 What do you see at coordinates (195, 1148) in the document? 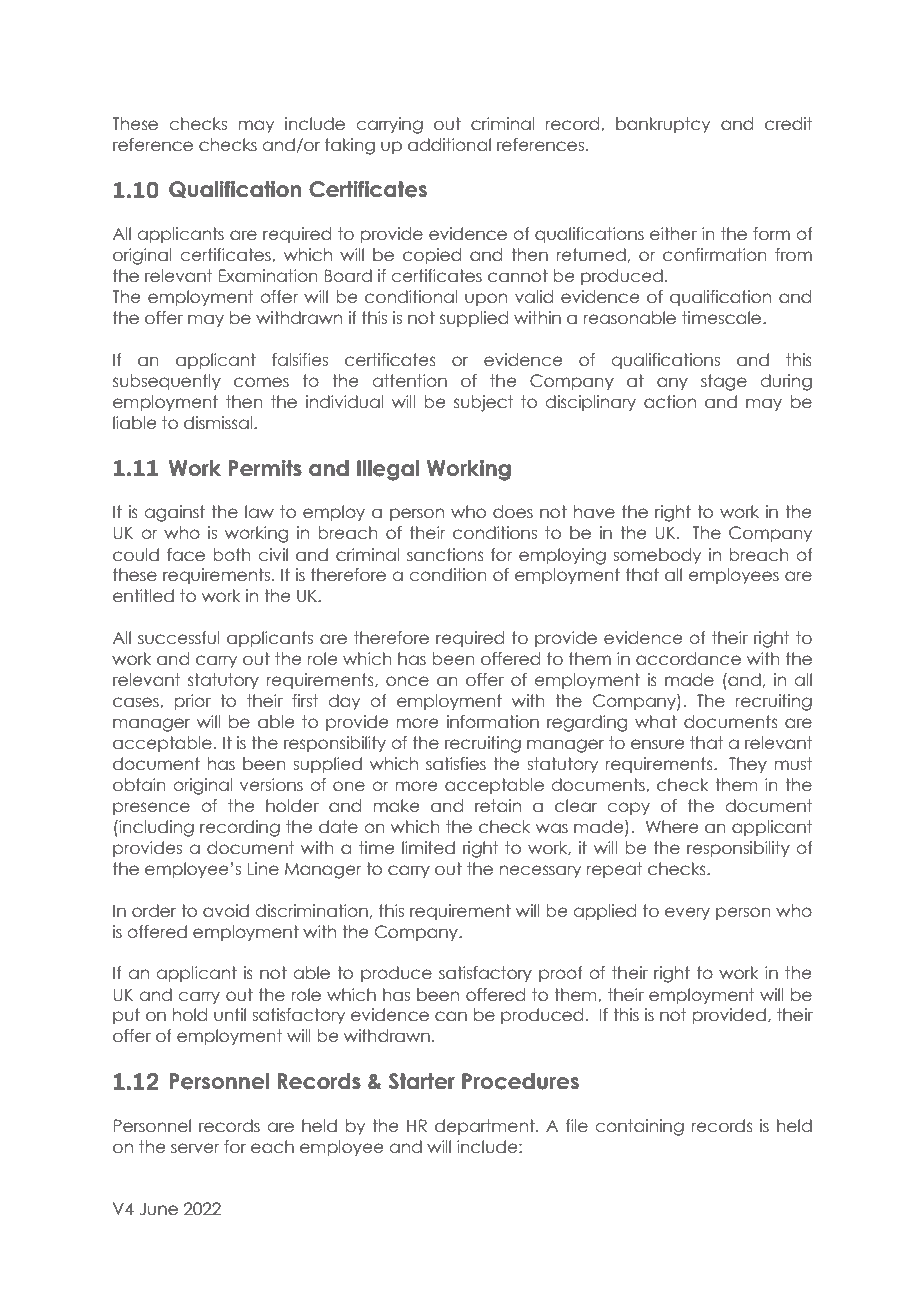
I see `server` at bounding box center [195, 1148].
